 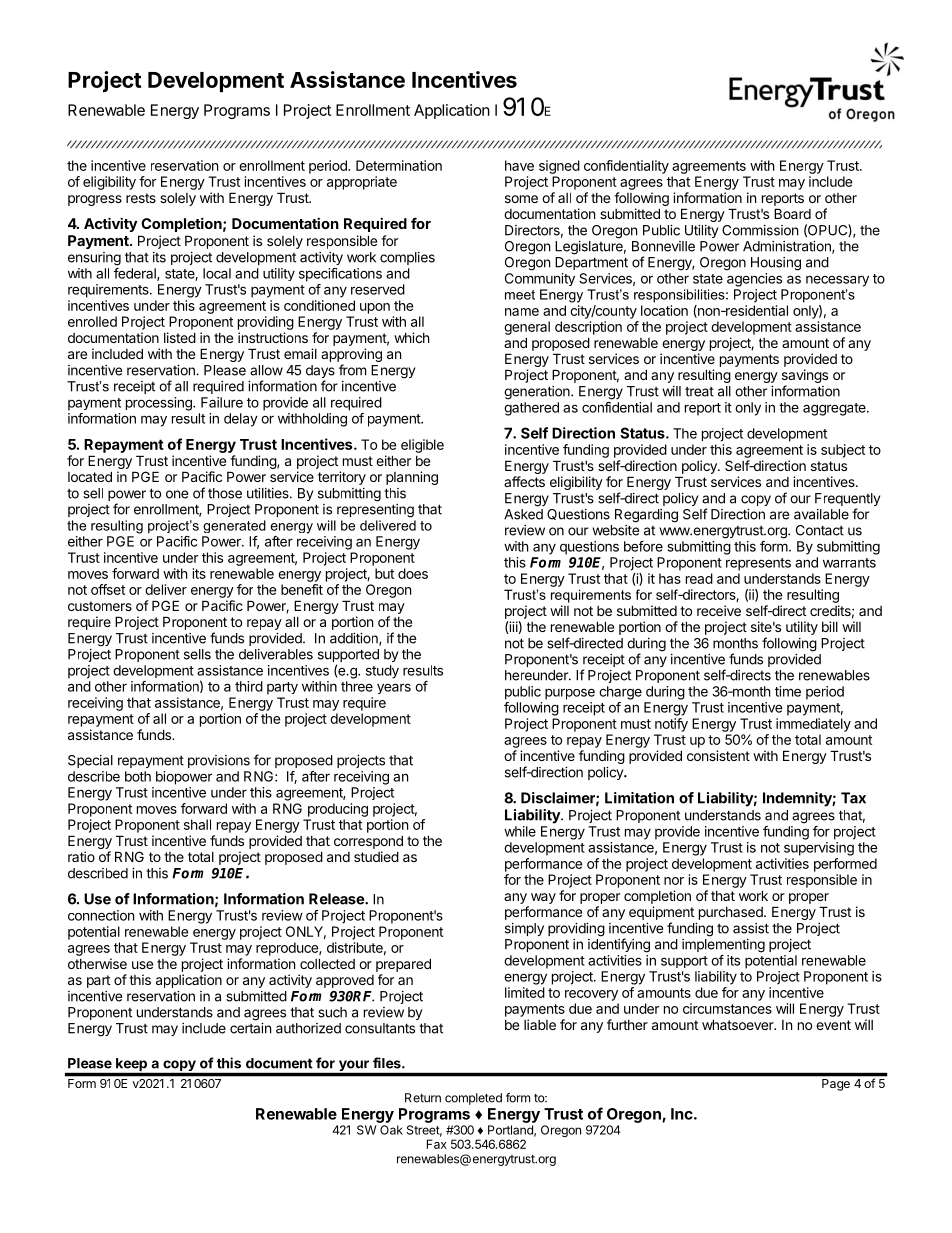 I want to click on some, so click(x=521, y=199).
